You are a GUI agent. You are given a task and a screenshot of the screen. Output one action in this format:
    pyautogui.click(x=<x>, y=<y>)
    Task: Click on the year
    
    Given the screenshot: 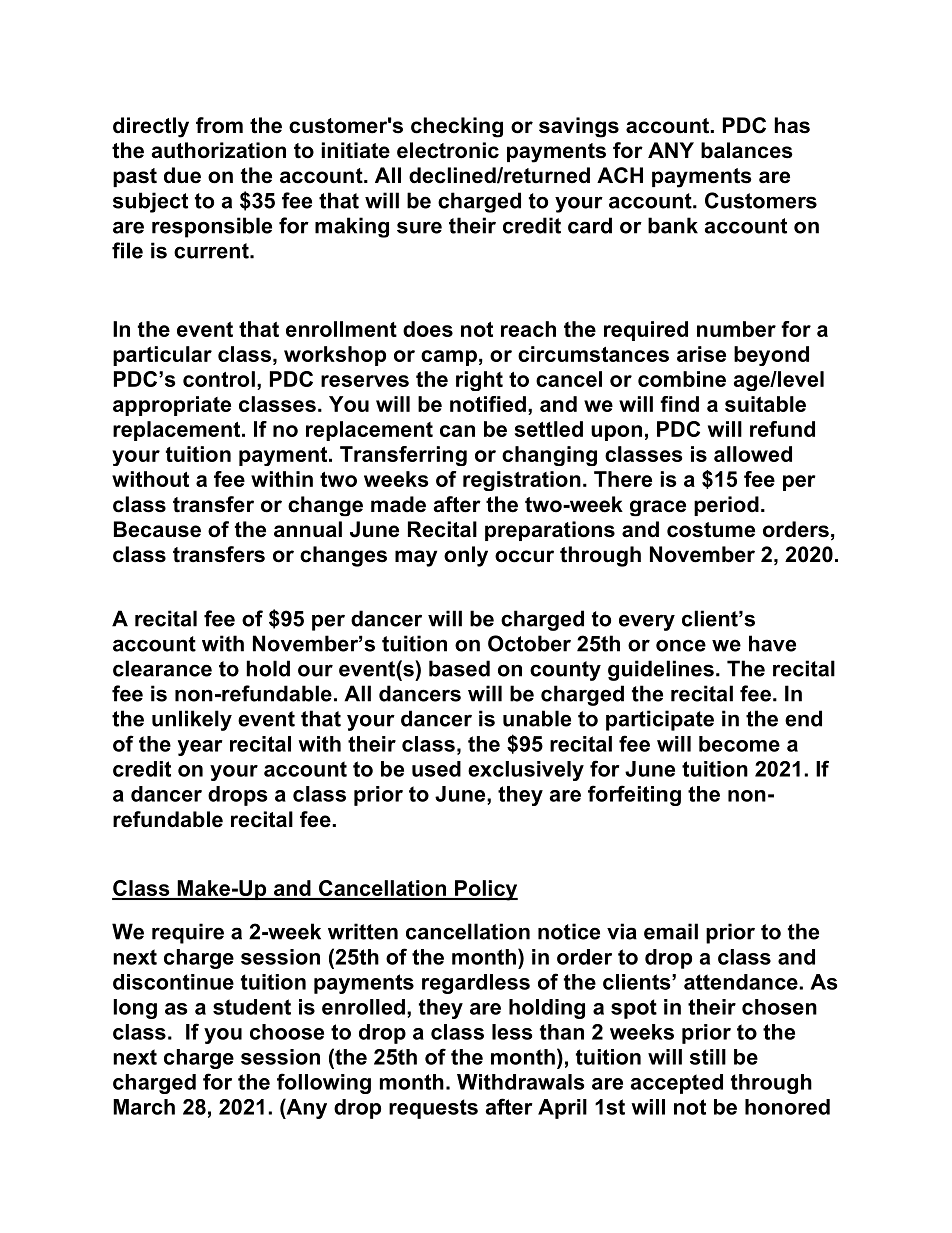 What is the action you would take?
    pyautogui.click(x=200, y=748)
